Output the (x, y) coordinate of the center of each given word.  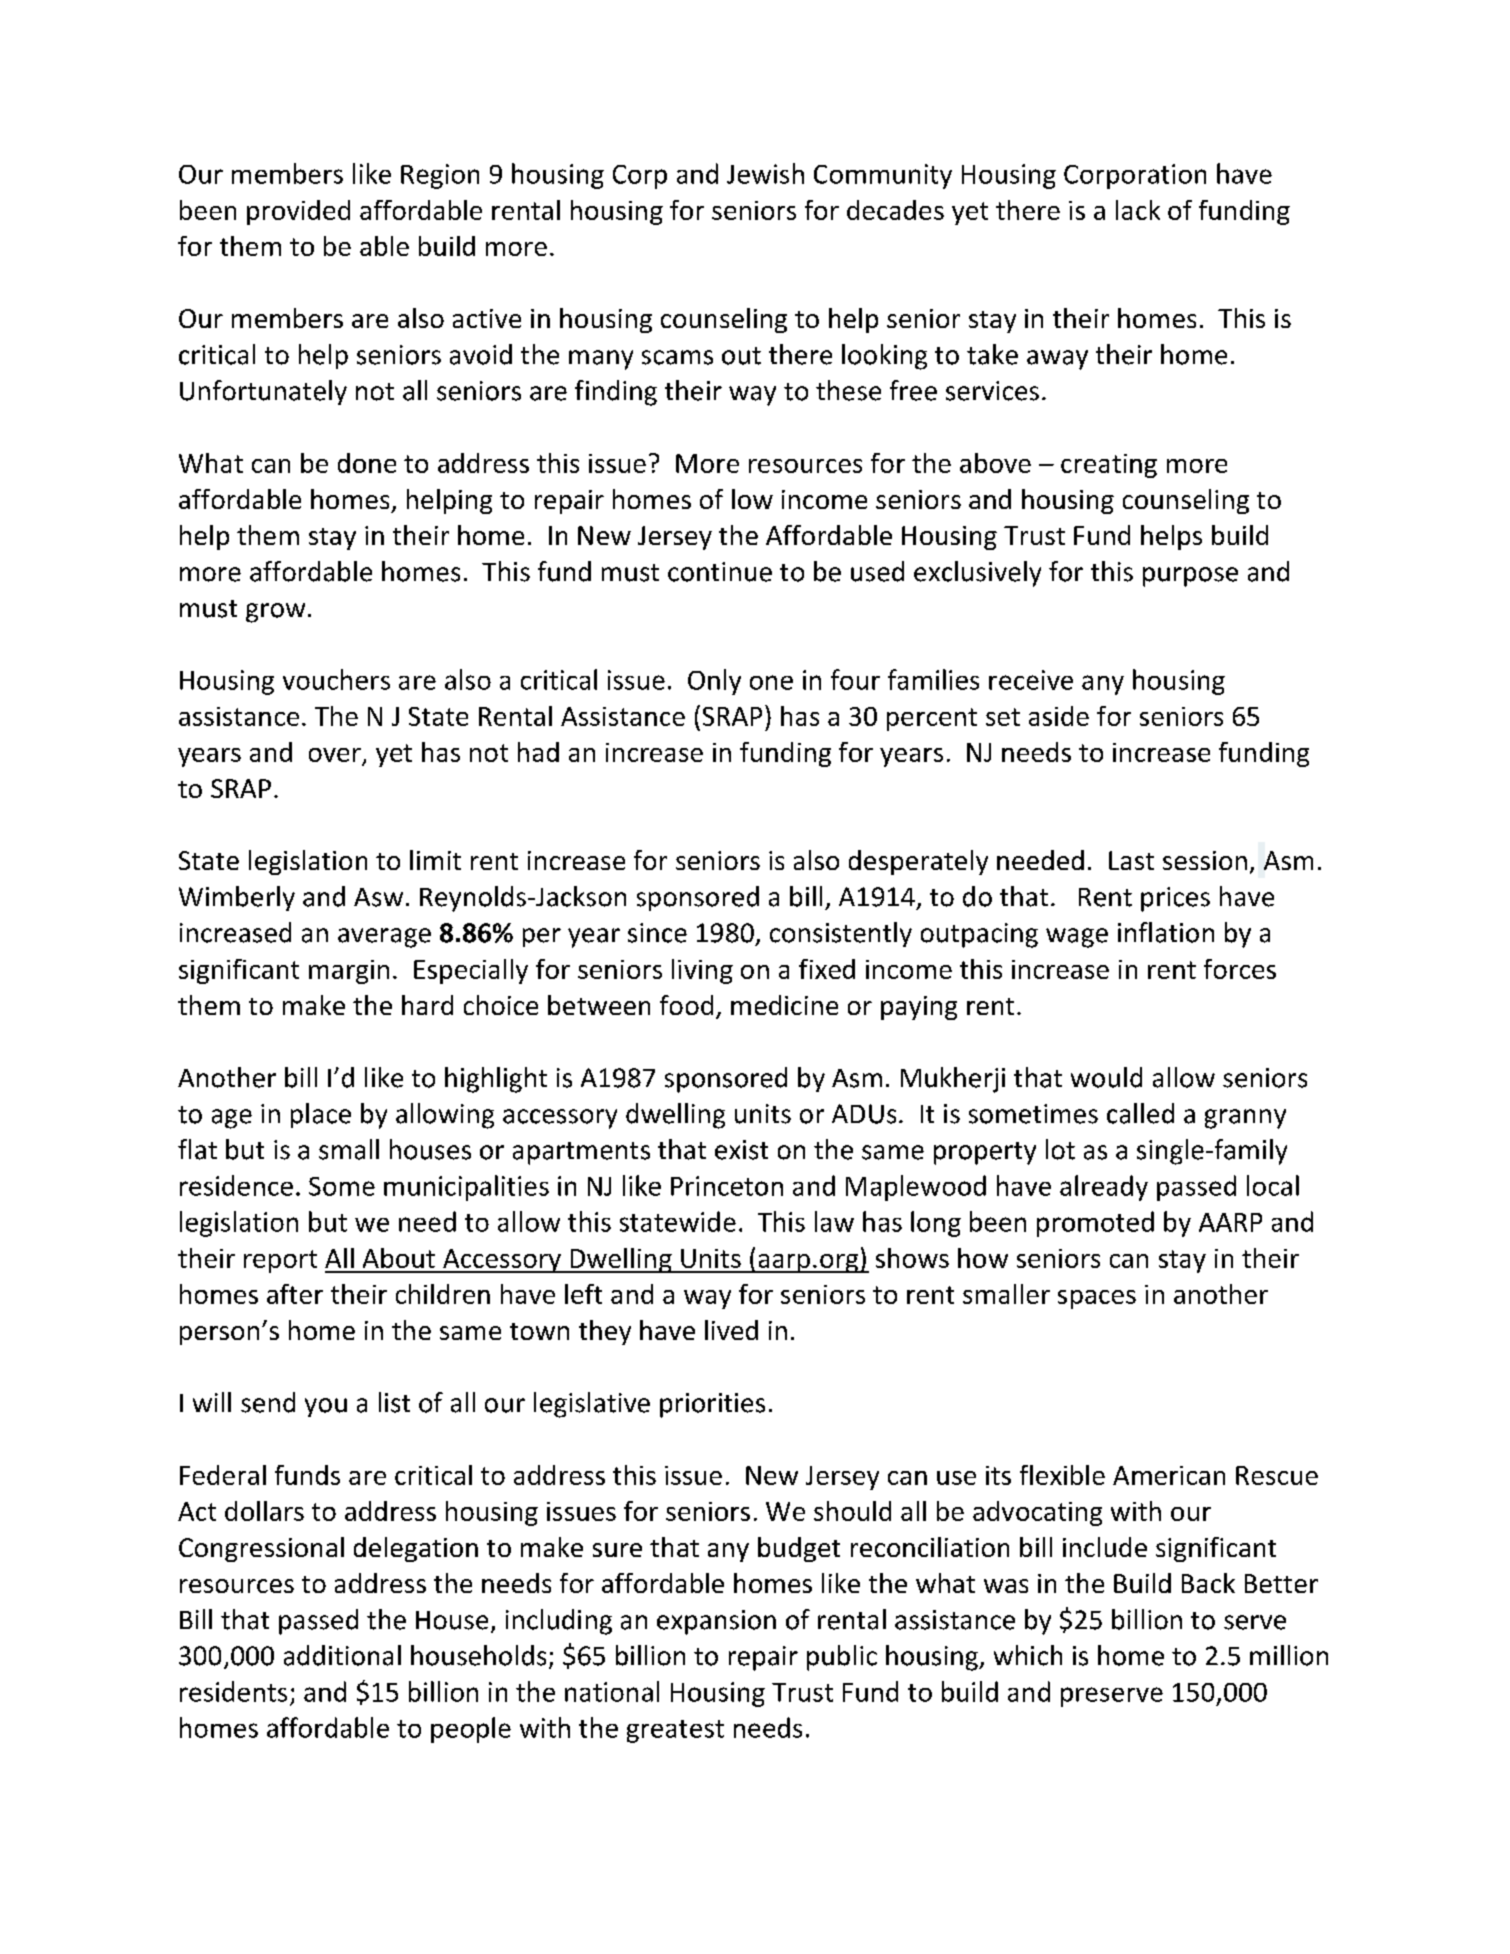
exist (741, 1150)
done (367, 463)
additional (342, 1655)
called (1140, 1113)
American (1169, 1475)
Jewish (765, 173)
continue (720, 572)
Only (714, 682)
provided (298, 212)
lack (1138, 210)
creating (1109, 466)
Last (1131, 860)
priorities (712, 1405)
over (335, 755)
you (326, 1407)
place (321, 1115)
